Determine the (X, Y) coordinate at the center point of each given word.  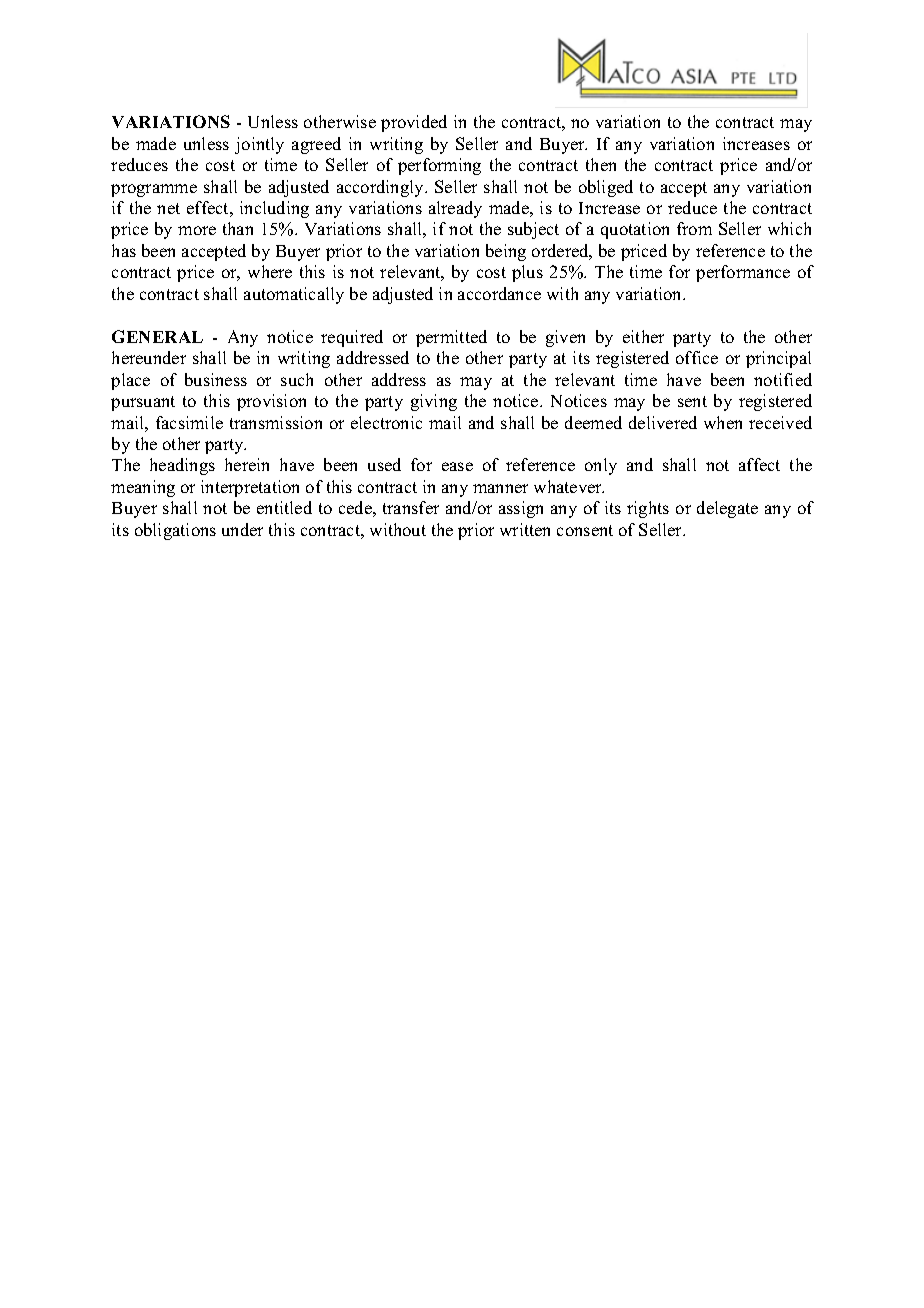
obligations (175, 531)
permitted (451, 338)
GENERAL (157, 336)
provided (414, 123)
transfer (411, 507)
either (643, 336)
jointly (259, 145)
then (601, 164)
